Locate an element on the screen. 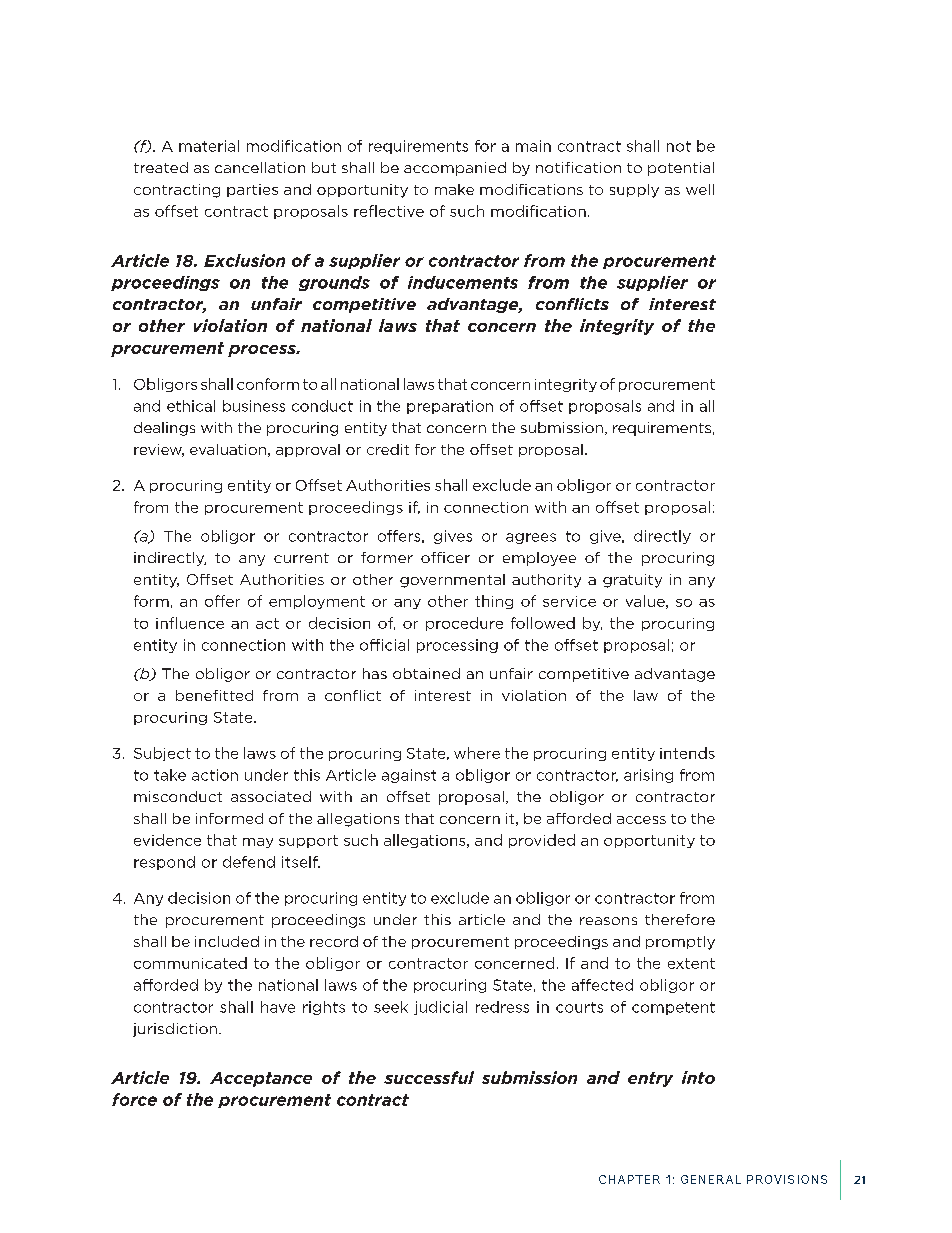 This screenshot has width=952, height=1233. gratuity is located at coordinates (632, 581).
